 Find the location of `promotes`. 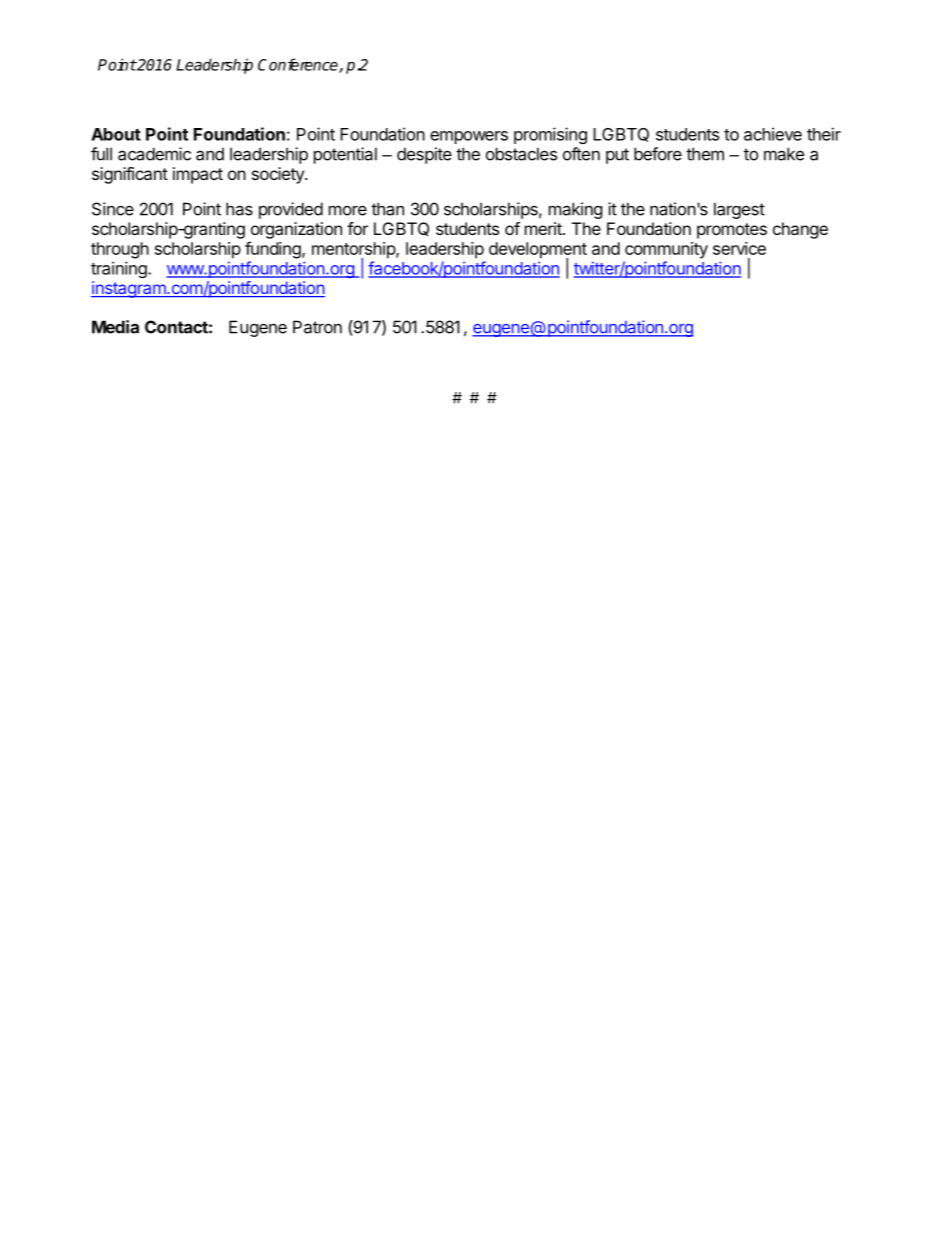

promotes is located at coordinates (732, 231).
